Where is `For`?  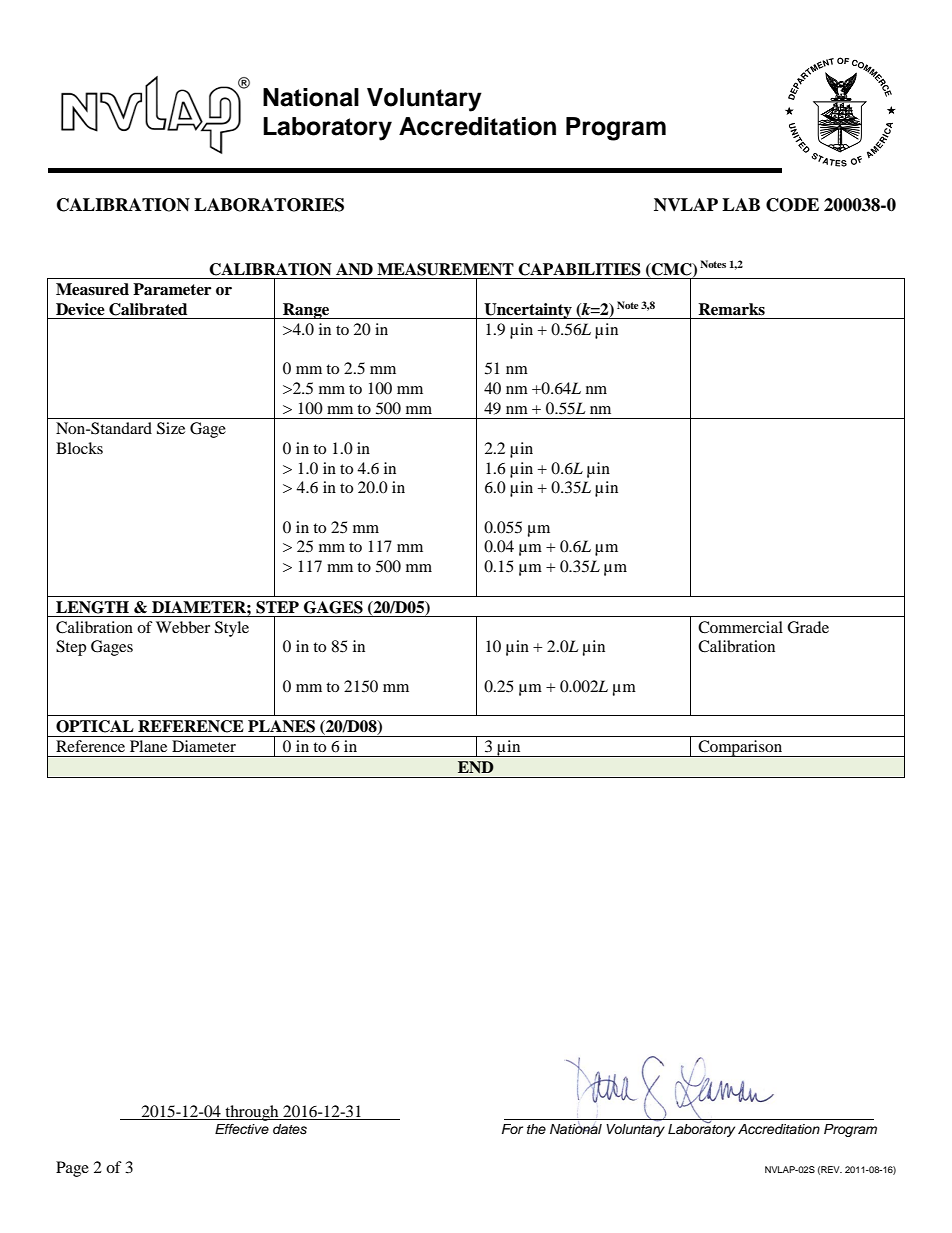 For is located at coordinates (512, 1129).
